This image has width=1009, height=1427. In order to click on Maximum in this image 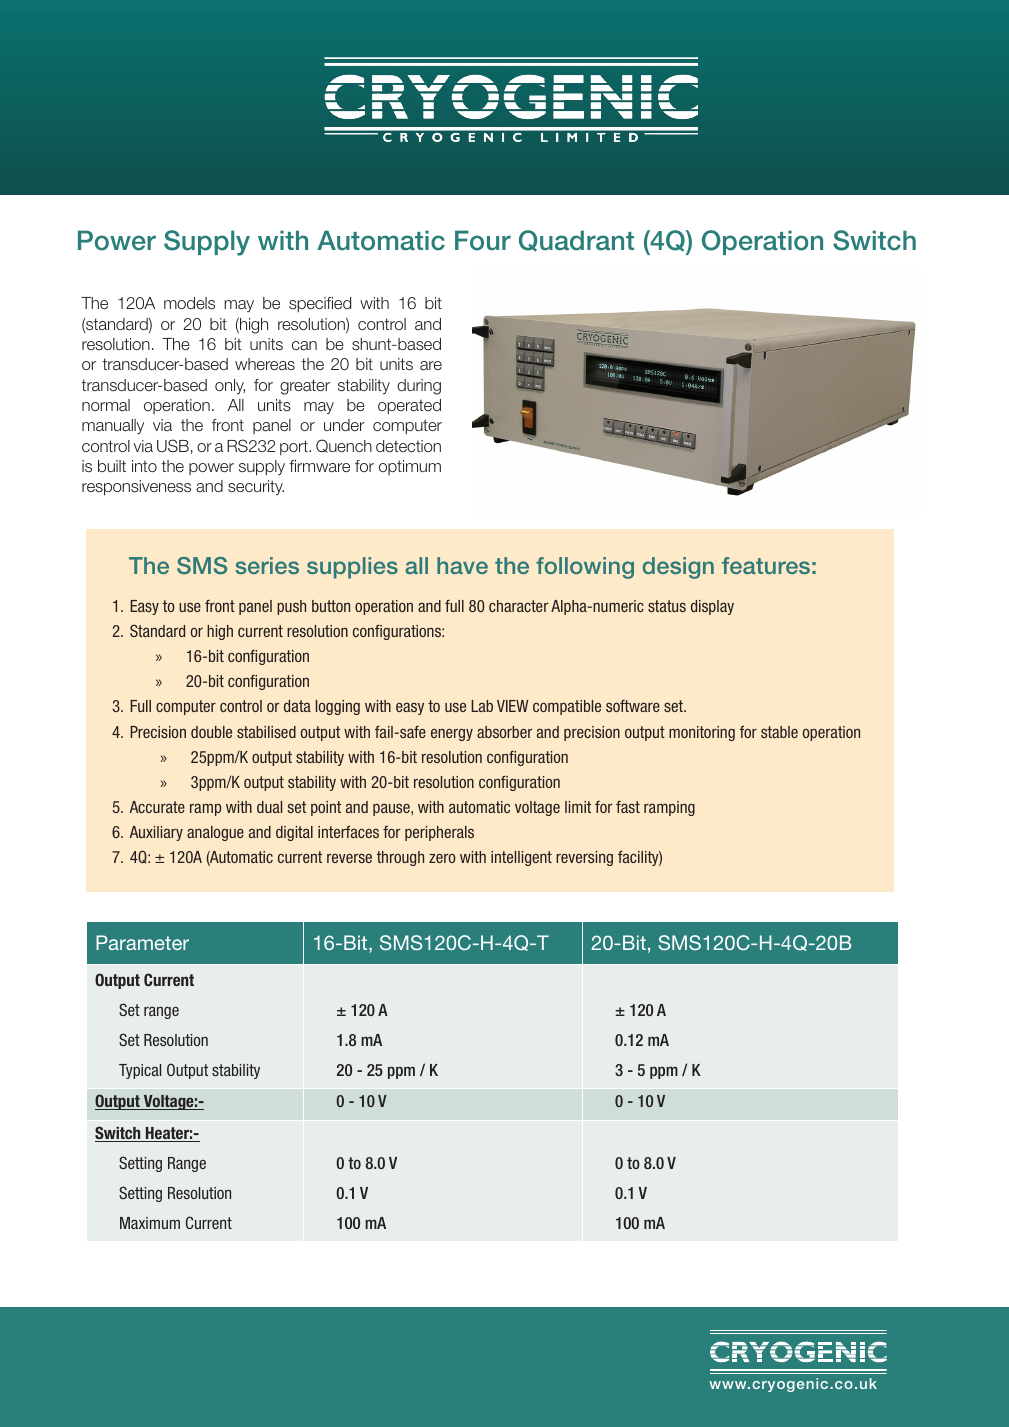, I will do `click(150, 1223)`.
